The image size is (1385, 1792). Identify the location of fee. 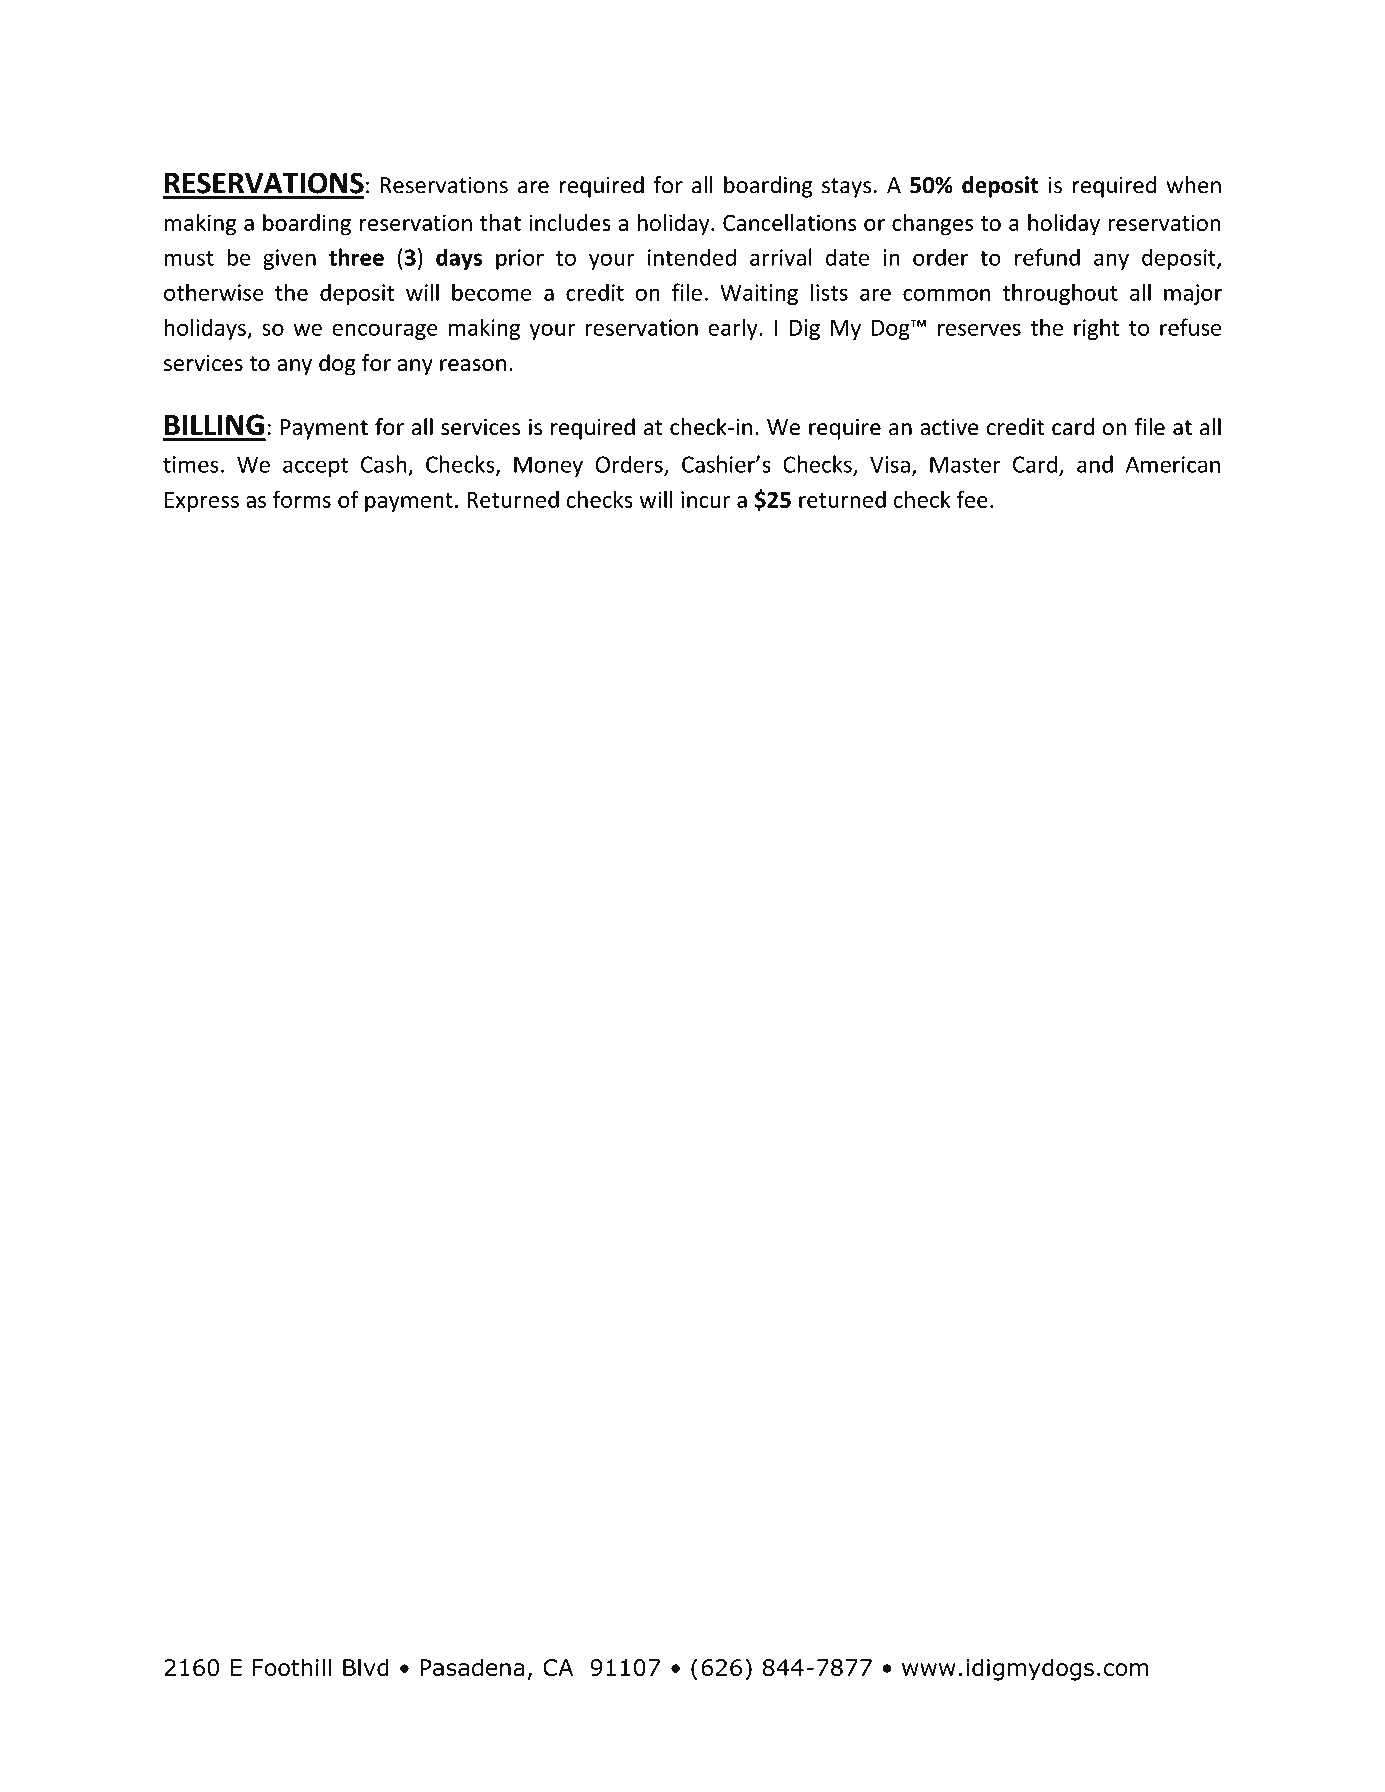
(972, 499).
